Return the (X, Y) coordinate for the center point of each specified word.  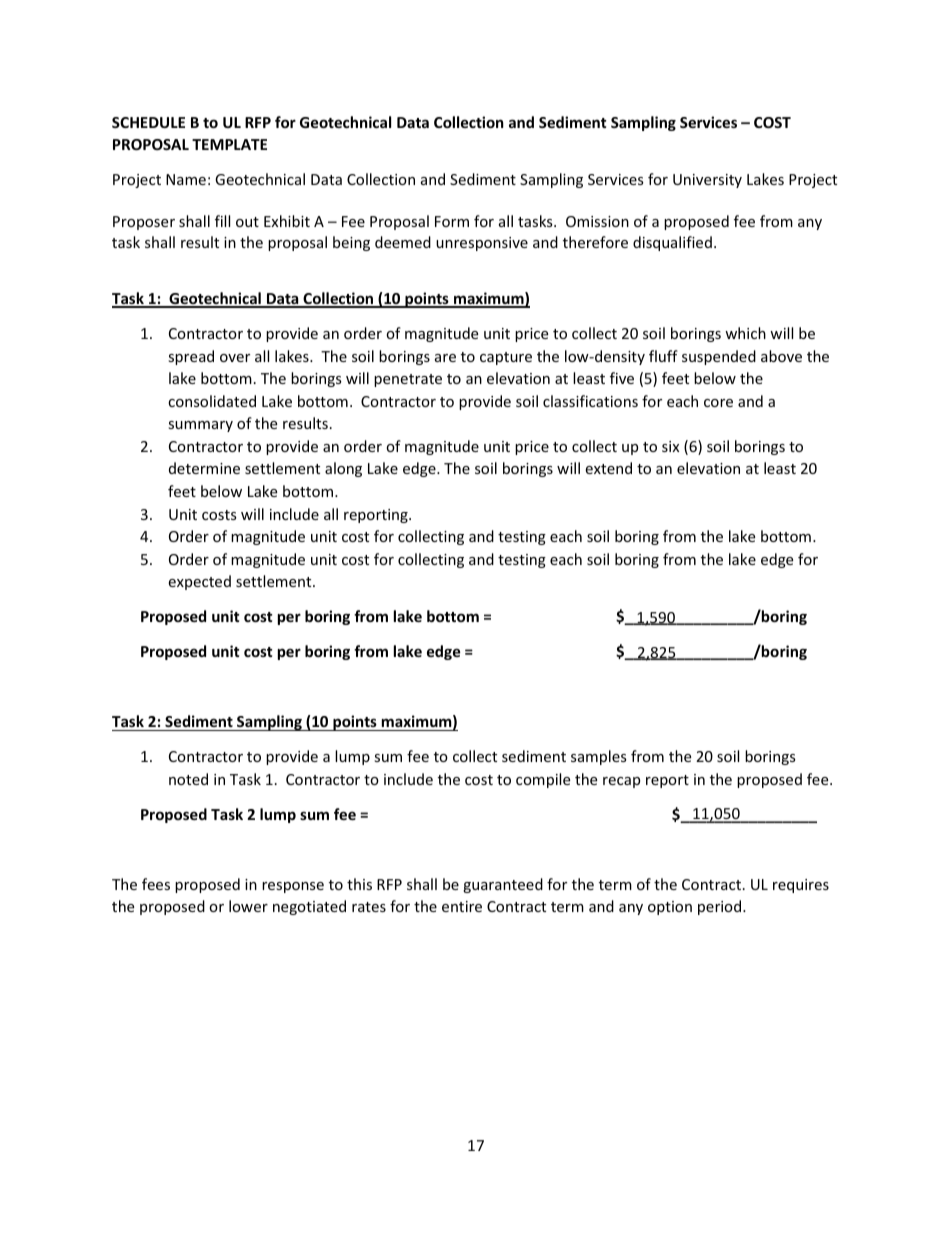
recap (621, 782)
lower (248, 906)
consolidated (212, 401)
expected (199, 582)
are (445, 358)
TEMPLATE (229, 144)
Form (452, 221)
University (707, 181)
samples (599, 757)
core (718, 403)
